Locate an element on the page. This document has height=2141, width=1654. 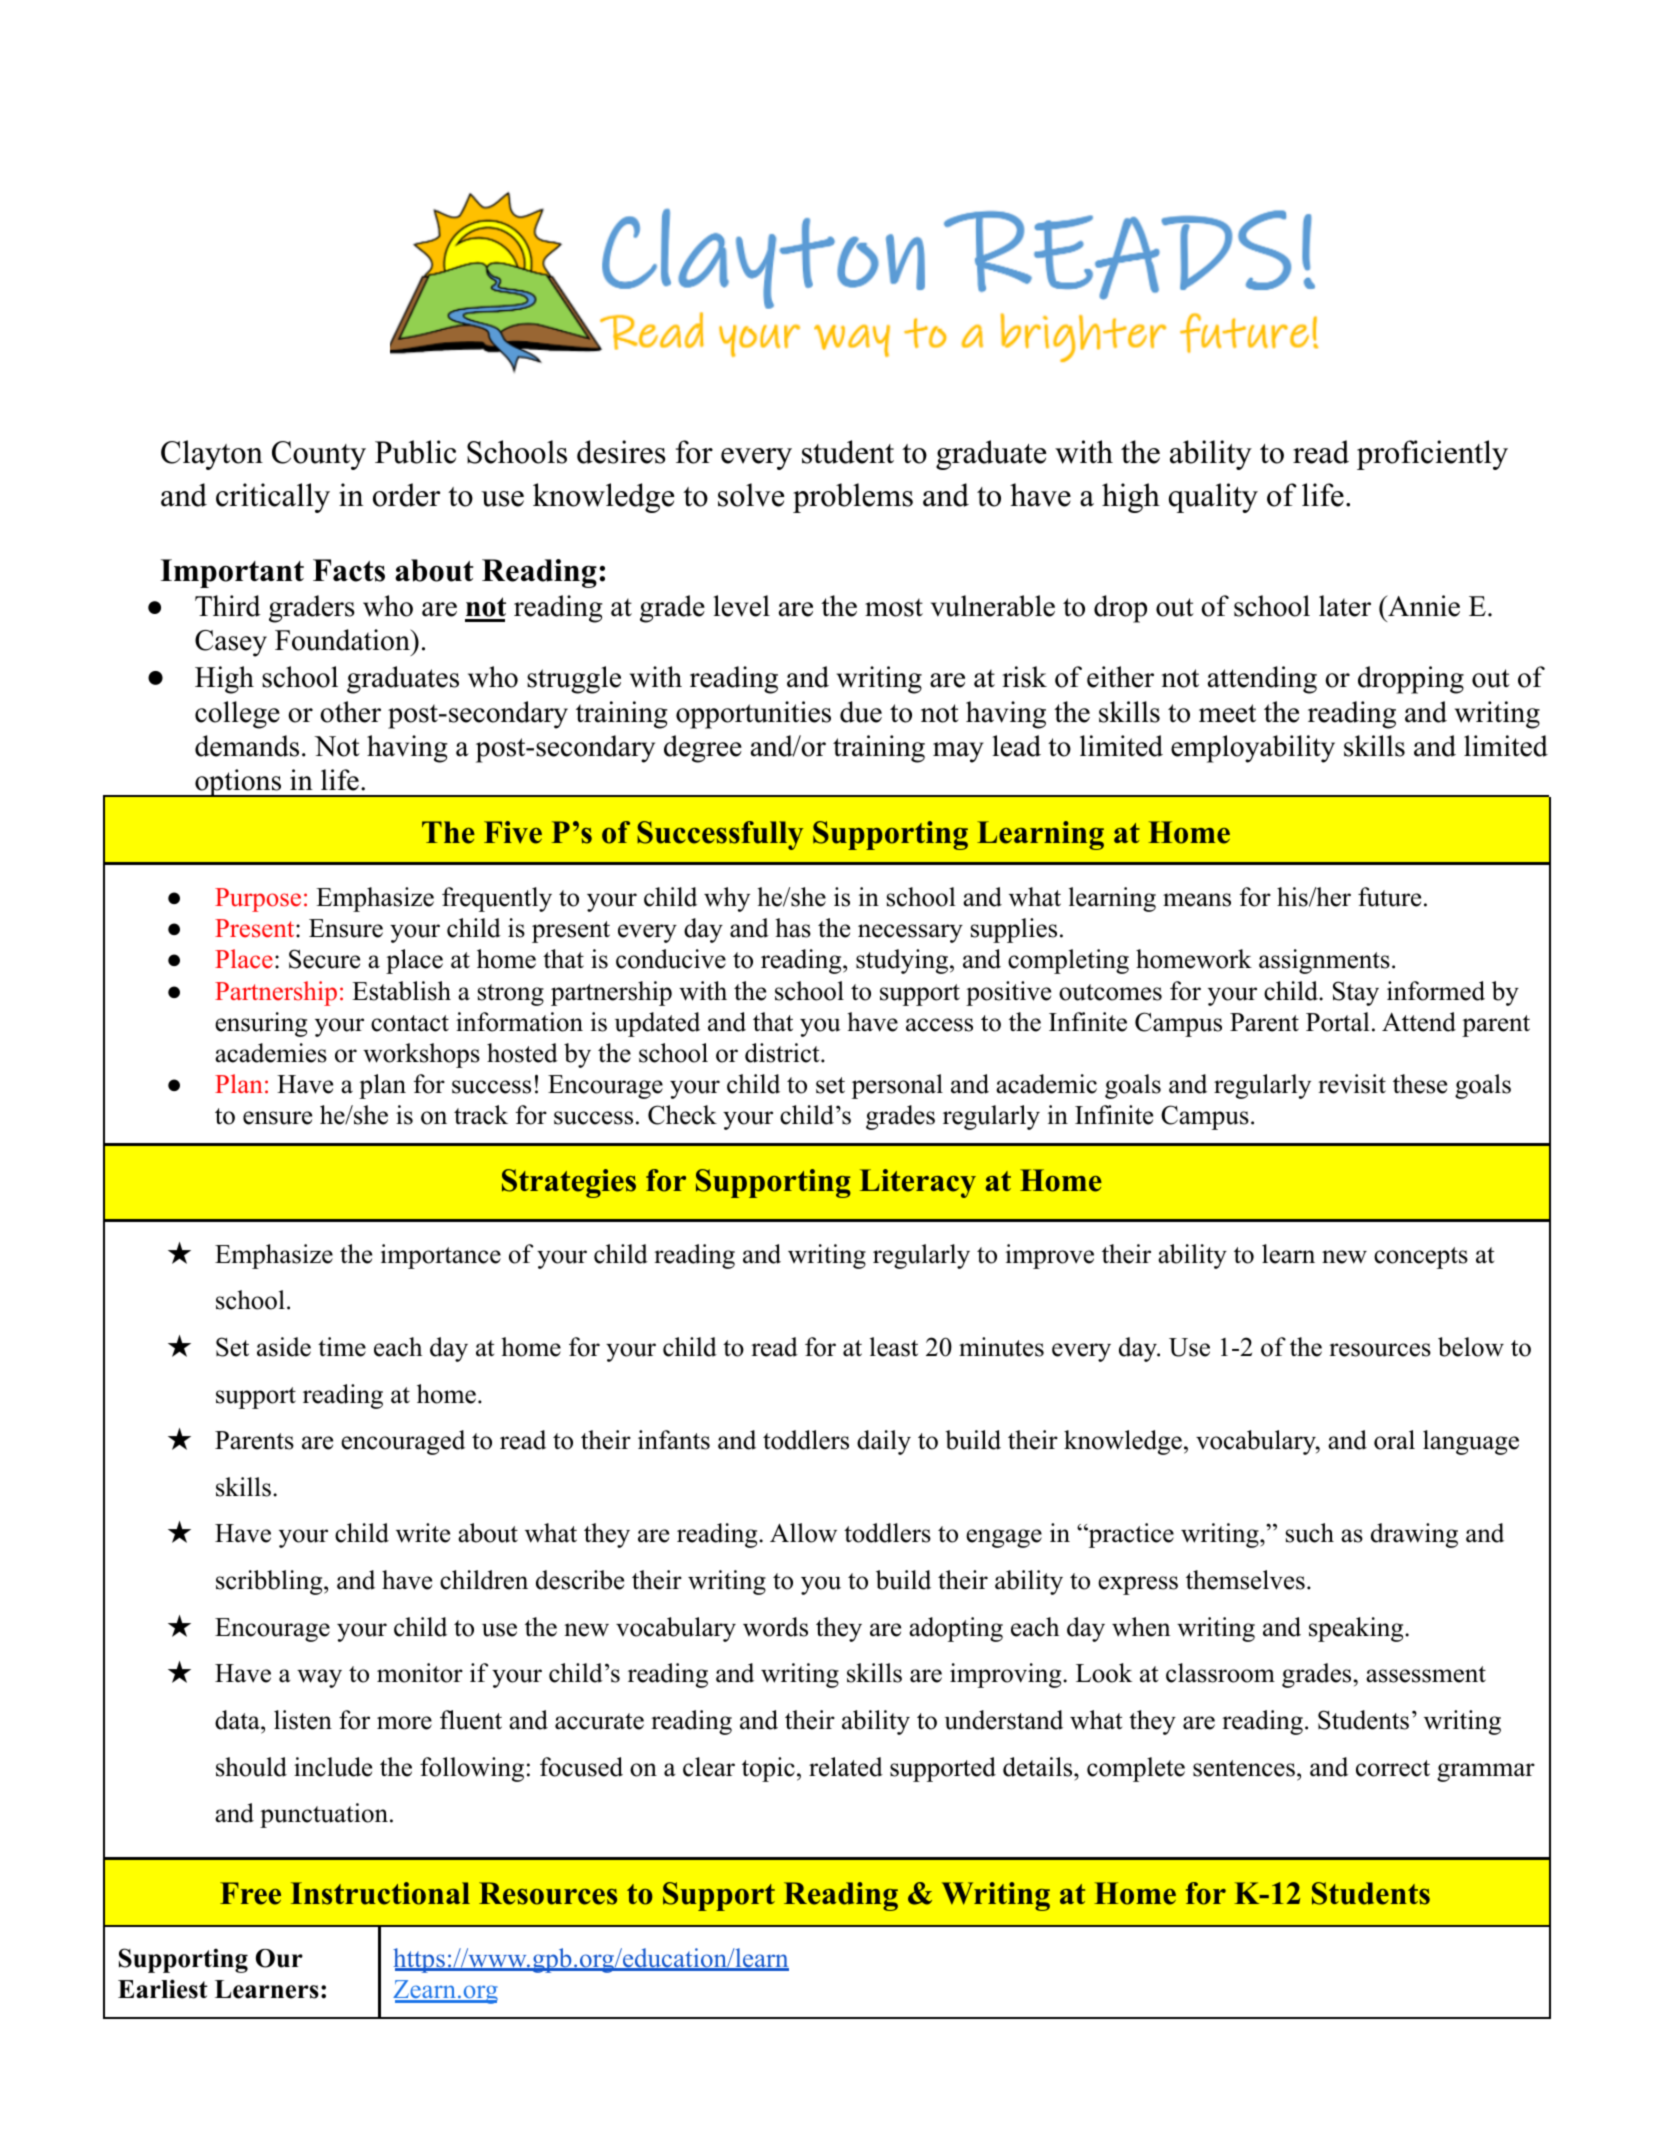
scribbling is located at coordinates (270, 1582).
